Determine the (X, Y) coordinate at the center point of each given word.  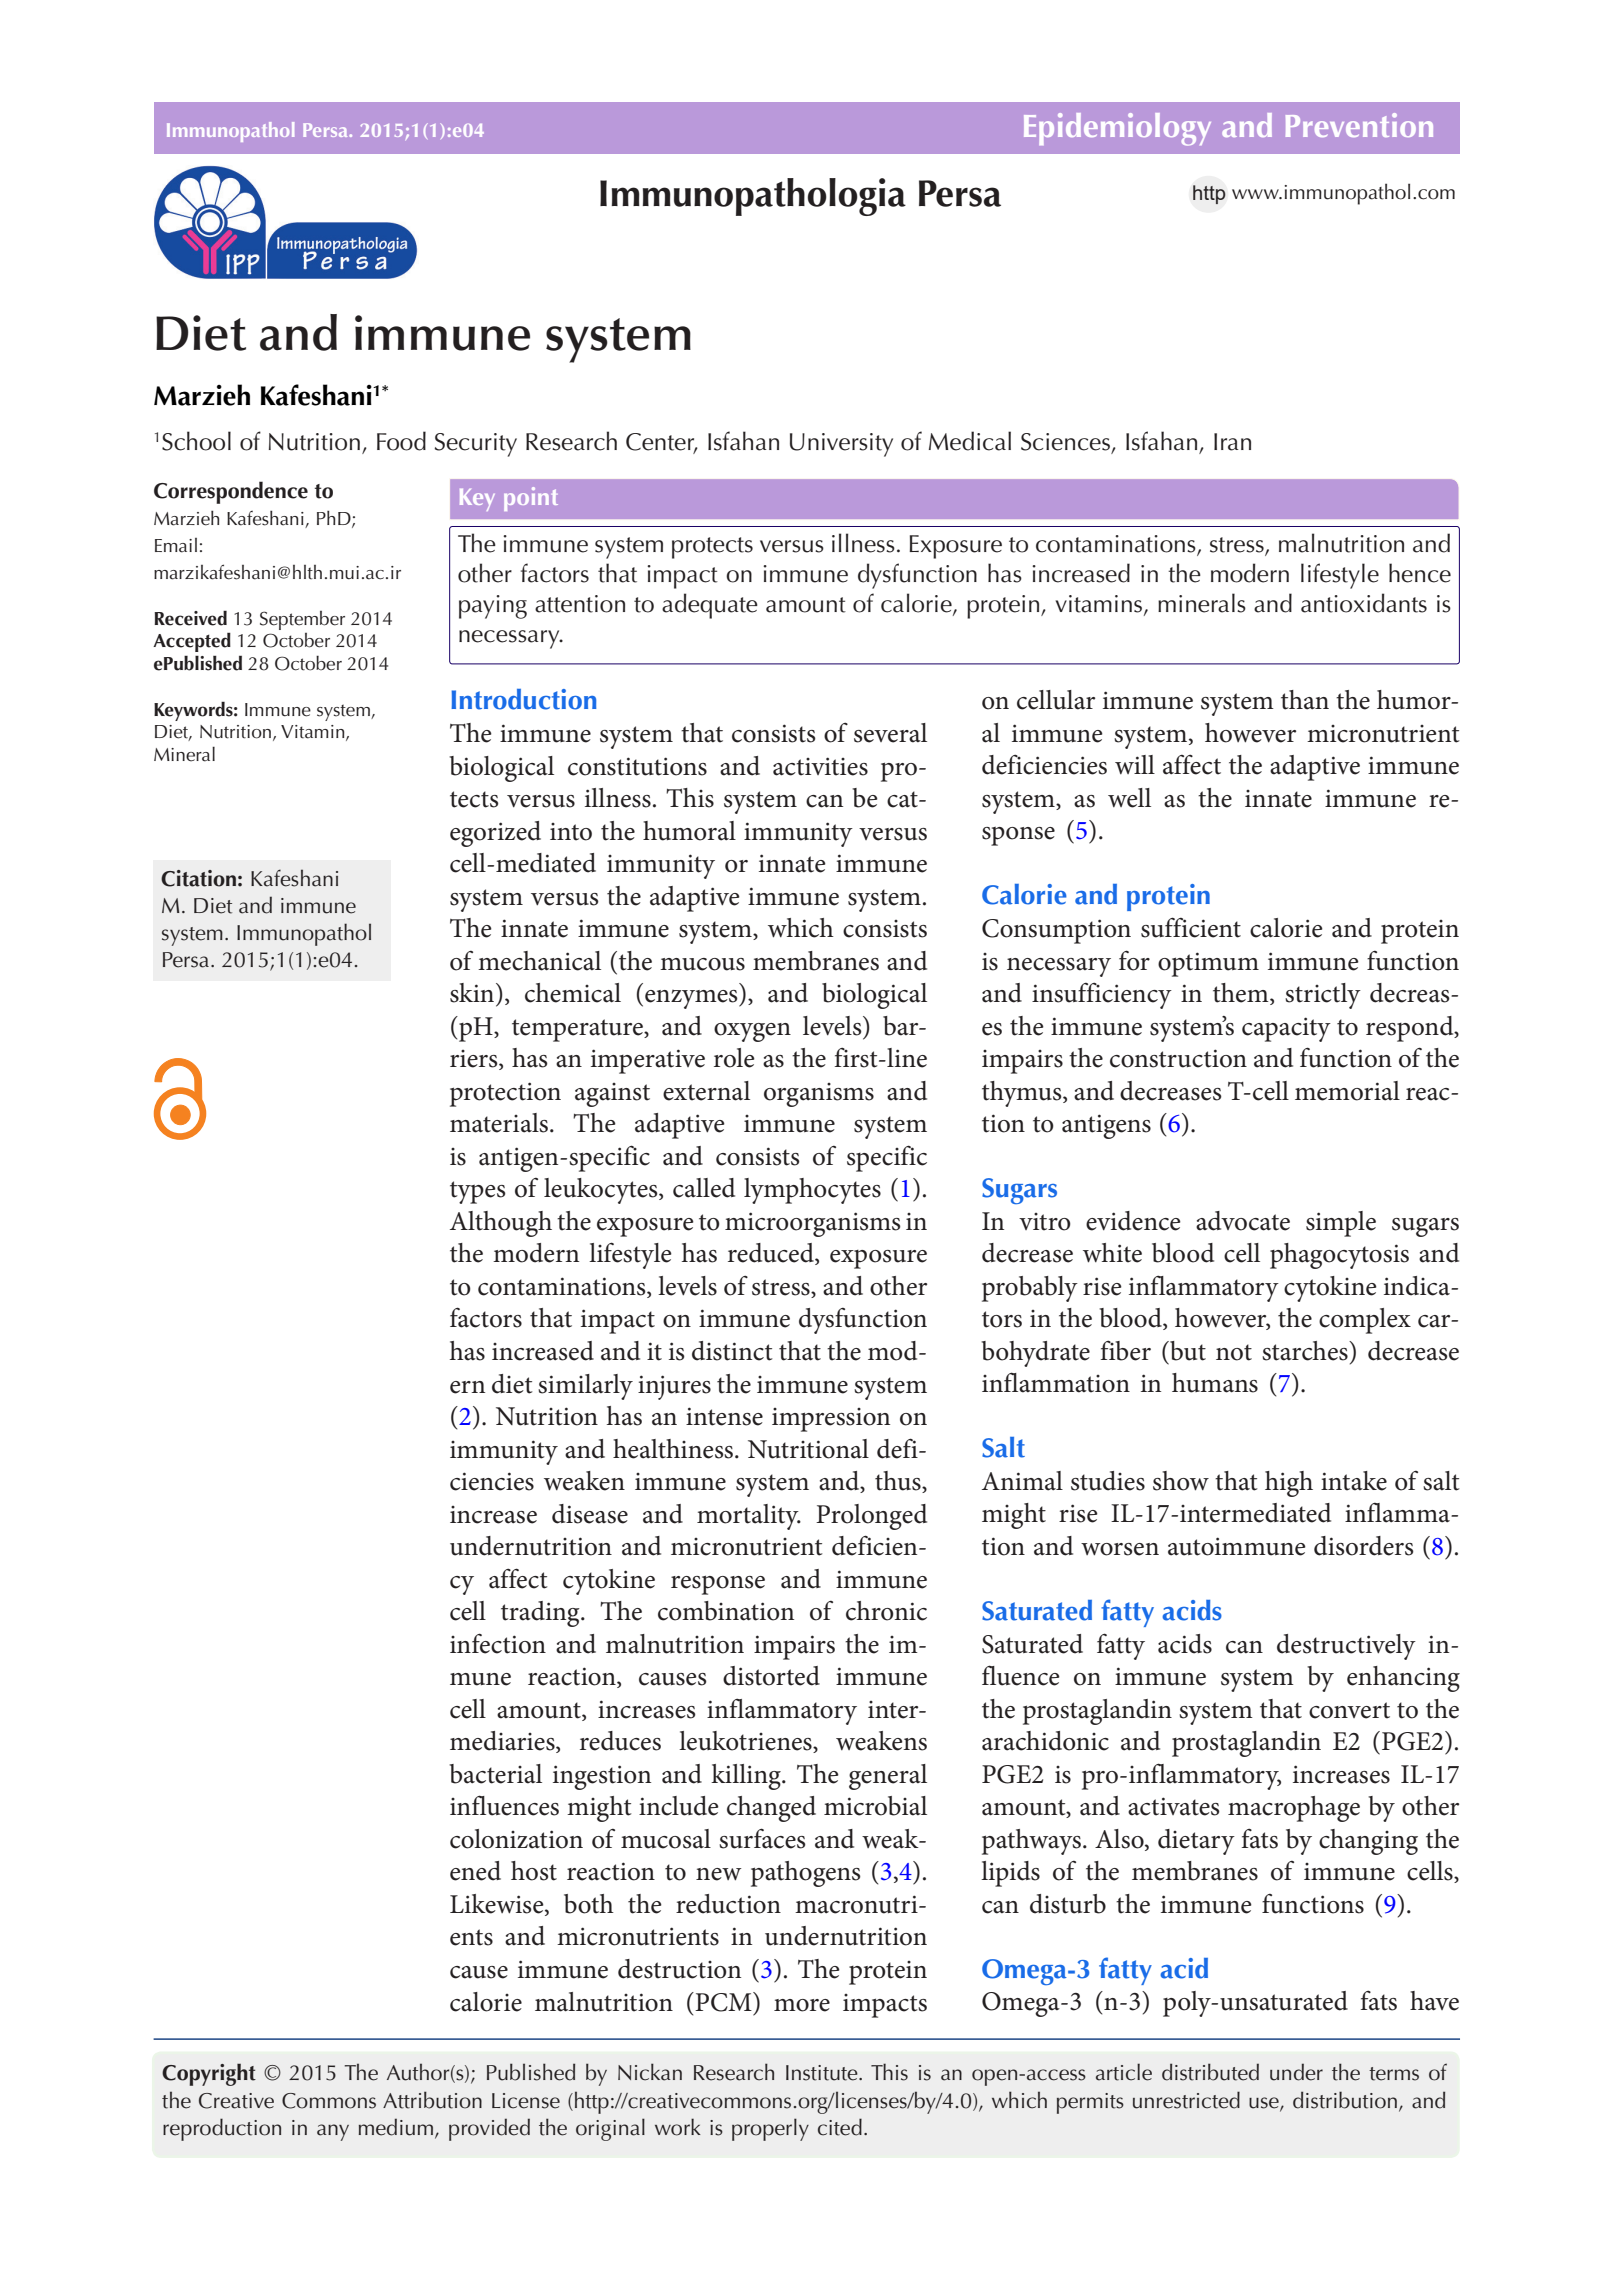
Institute (823, 2073)
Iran (1232, 442)
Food (401, 441)
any (333, 2132)
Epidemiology (1117, 129)
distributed (1210, 2072)
